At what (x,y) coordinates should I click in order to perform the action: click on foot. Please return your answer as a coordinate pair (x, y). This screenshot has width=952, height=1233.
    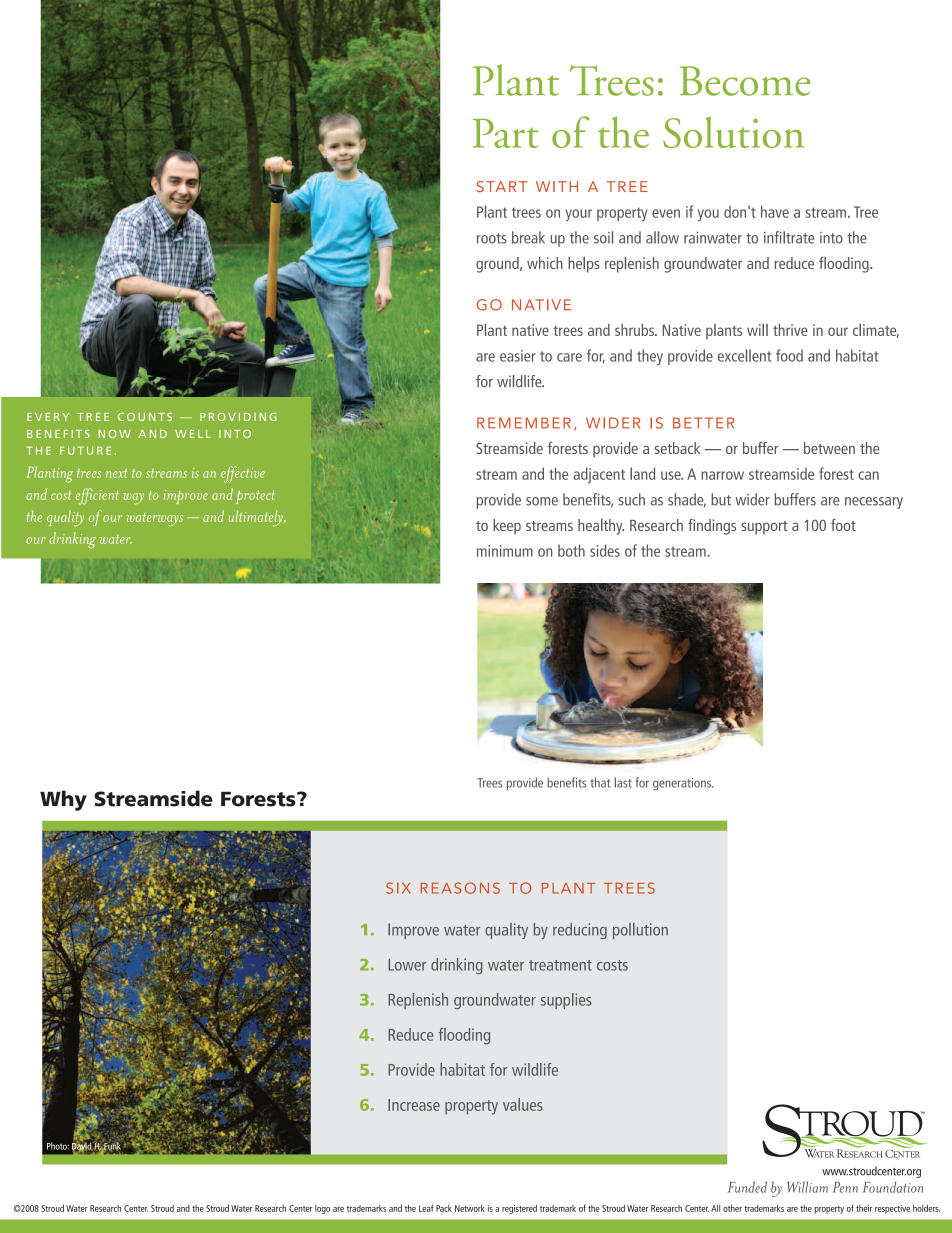
    Looking at the image, I should click on (843, 525).
